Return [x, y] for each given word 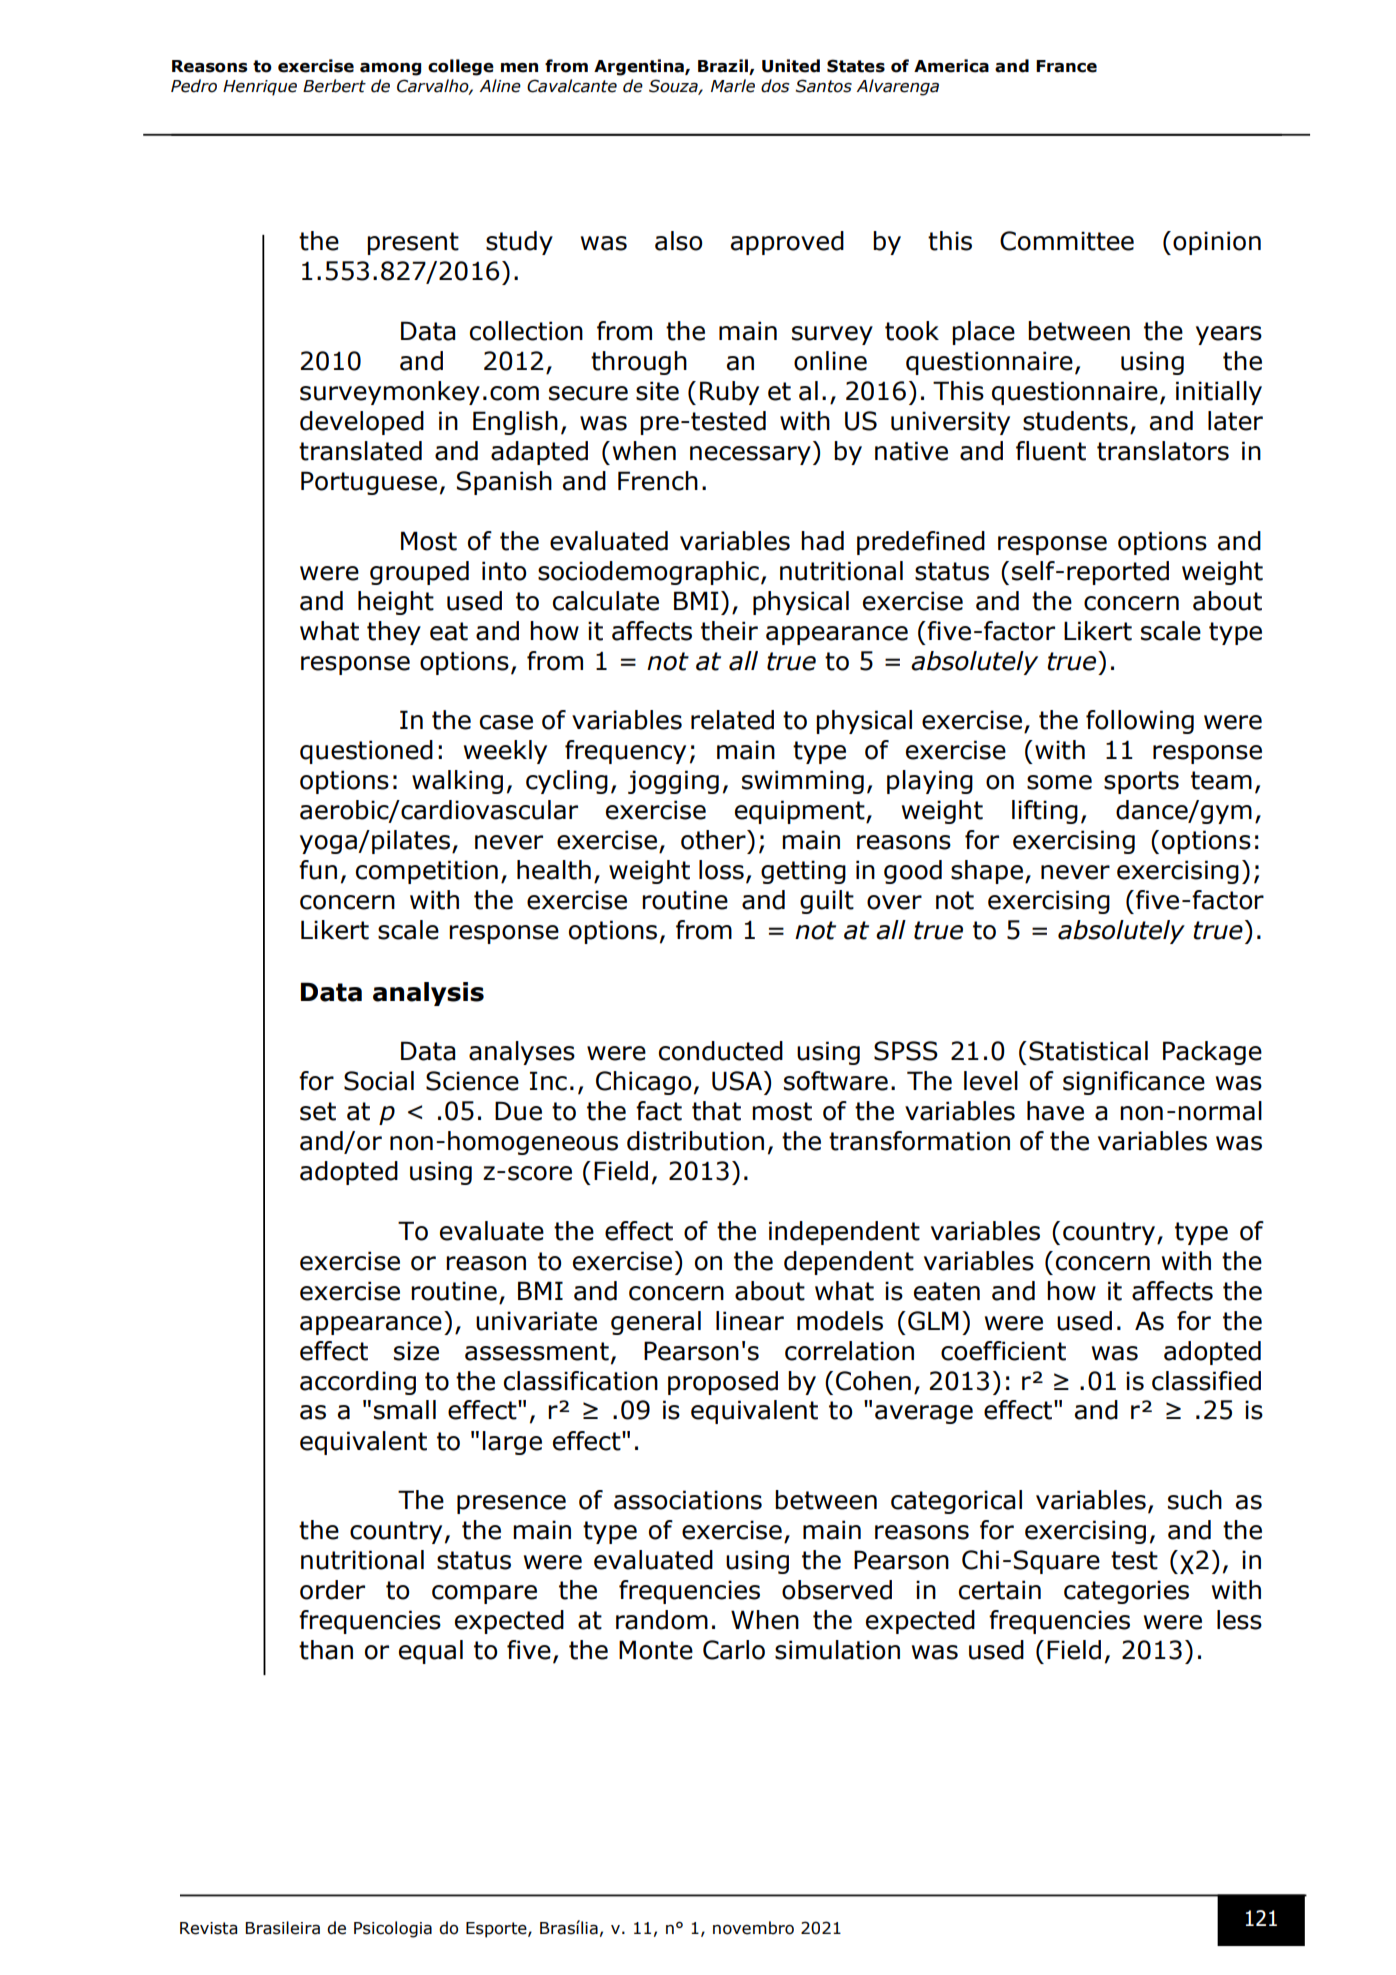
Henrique [260, 88]
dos [775, 86]
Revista [208, 1928]
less [1239, 1620]
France [1066, 66]
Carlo [734, 1650]
